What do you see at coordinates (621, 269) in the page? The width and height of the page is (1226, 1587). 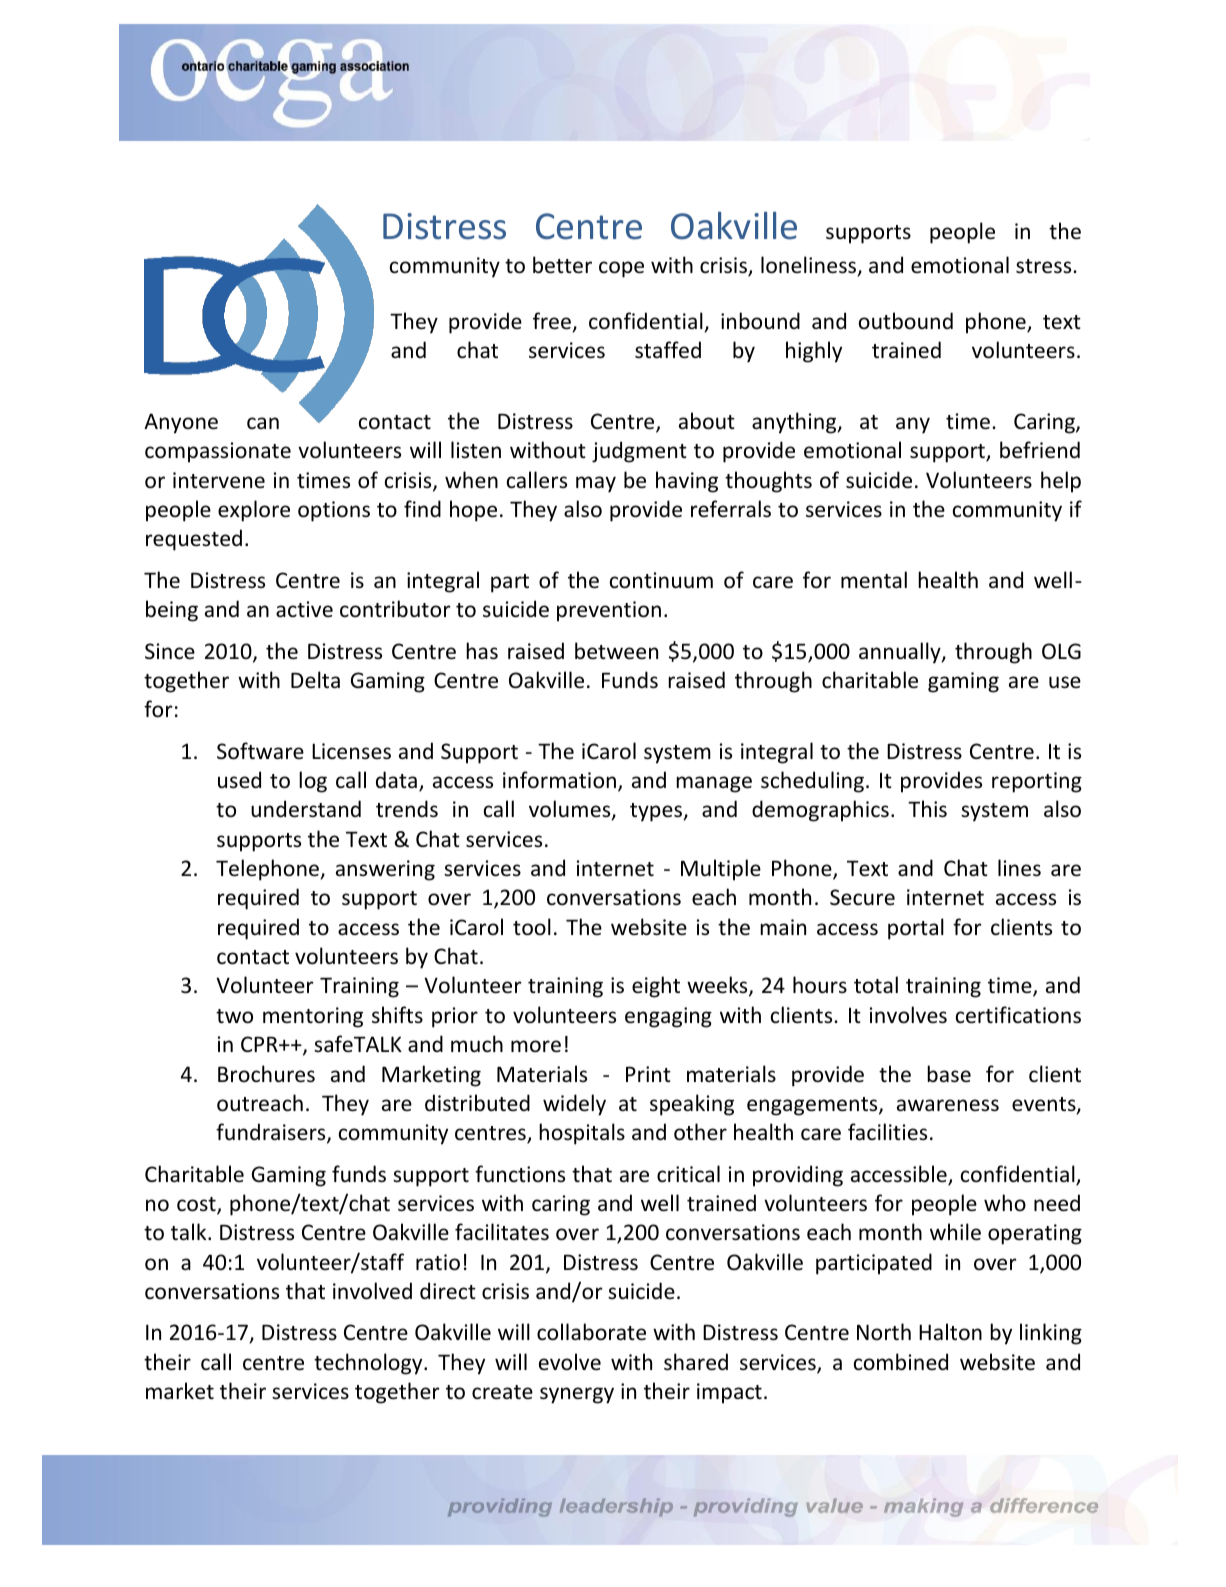 I see `cope` at bounding box center [621, 269].
